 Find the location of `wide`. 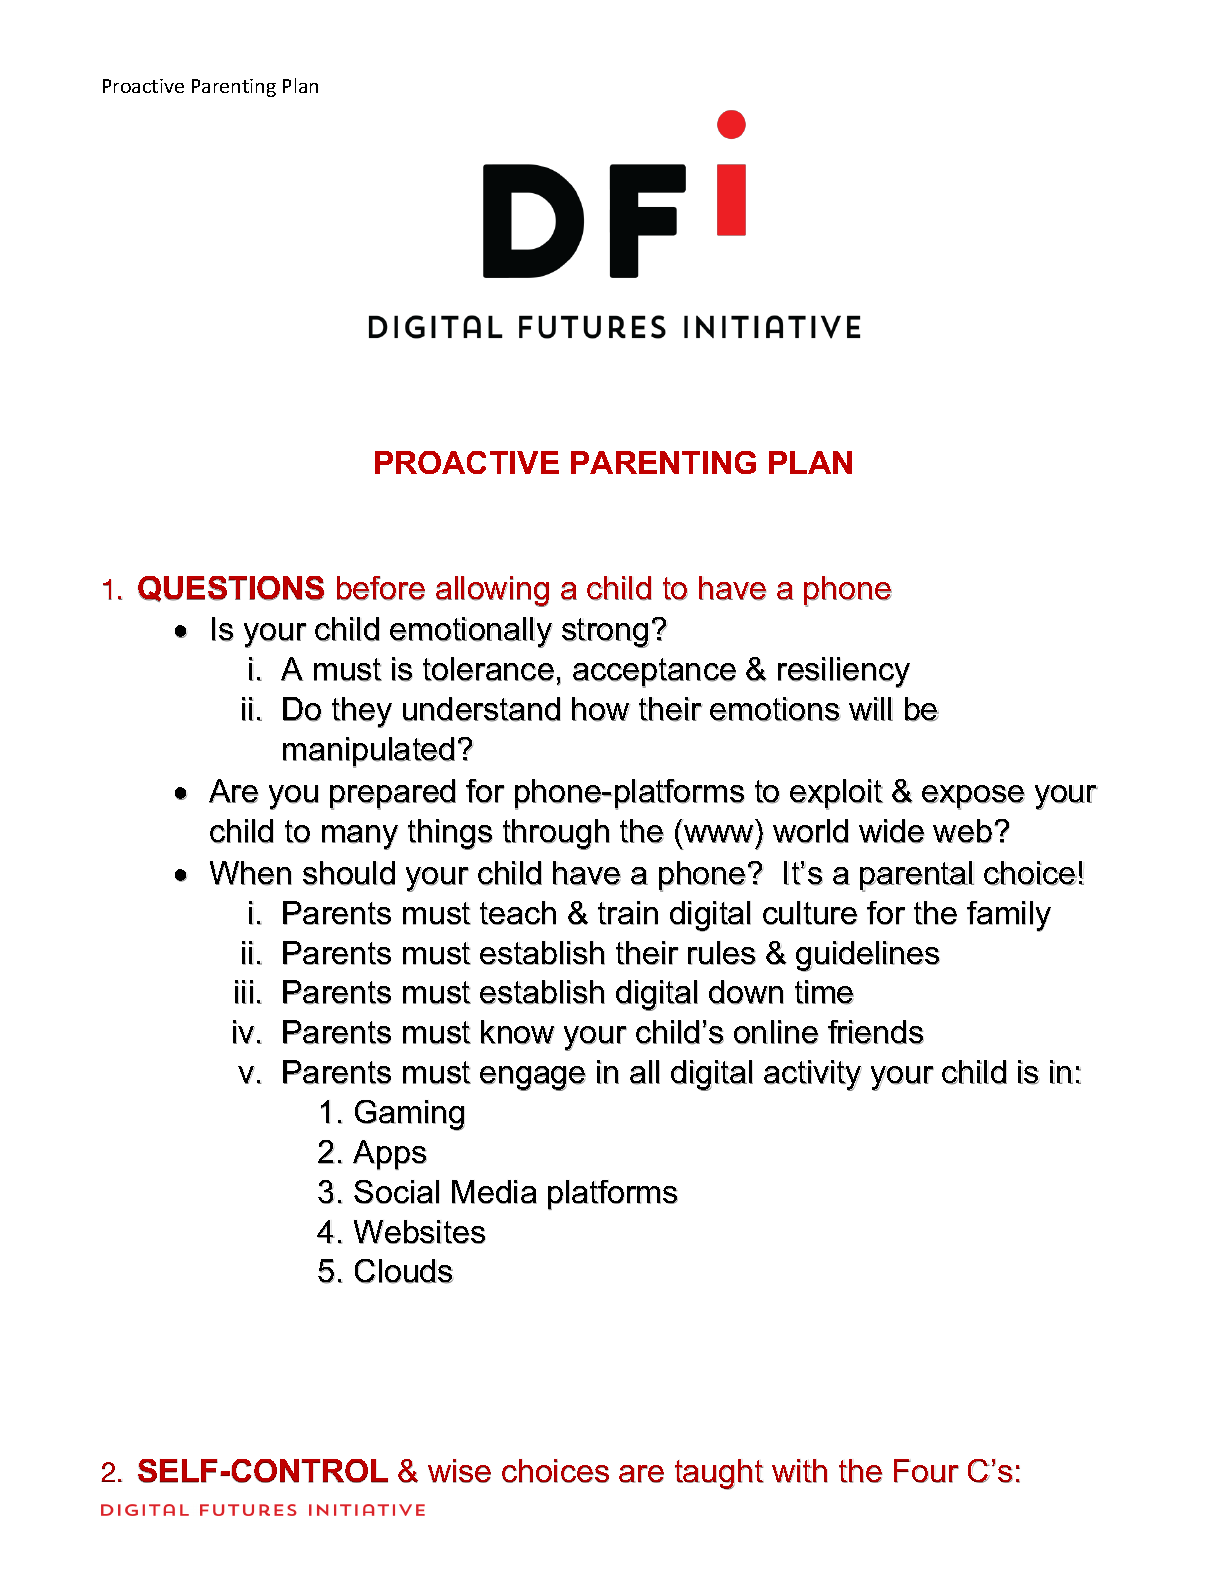

wide is located at coordinates (891, 831).
